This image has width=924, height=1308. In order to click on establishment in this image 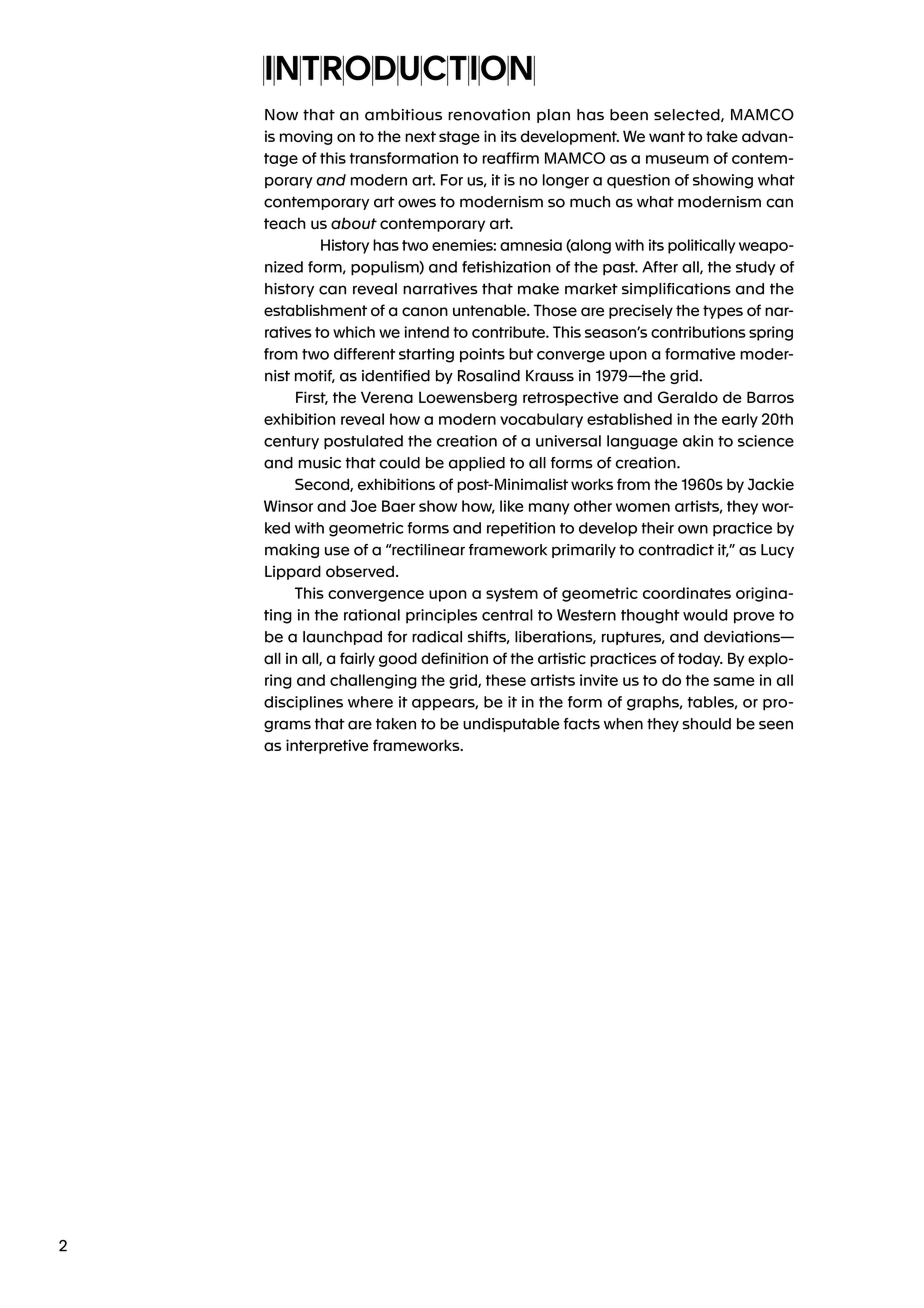, I will do `click(315, 310)`.
